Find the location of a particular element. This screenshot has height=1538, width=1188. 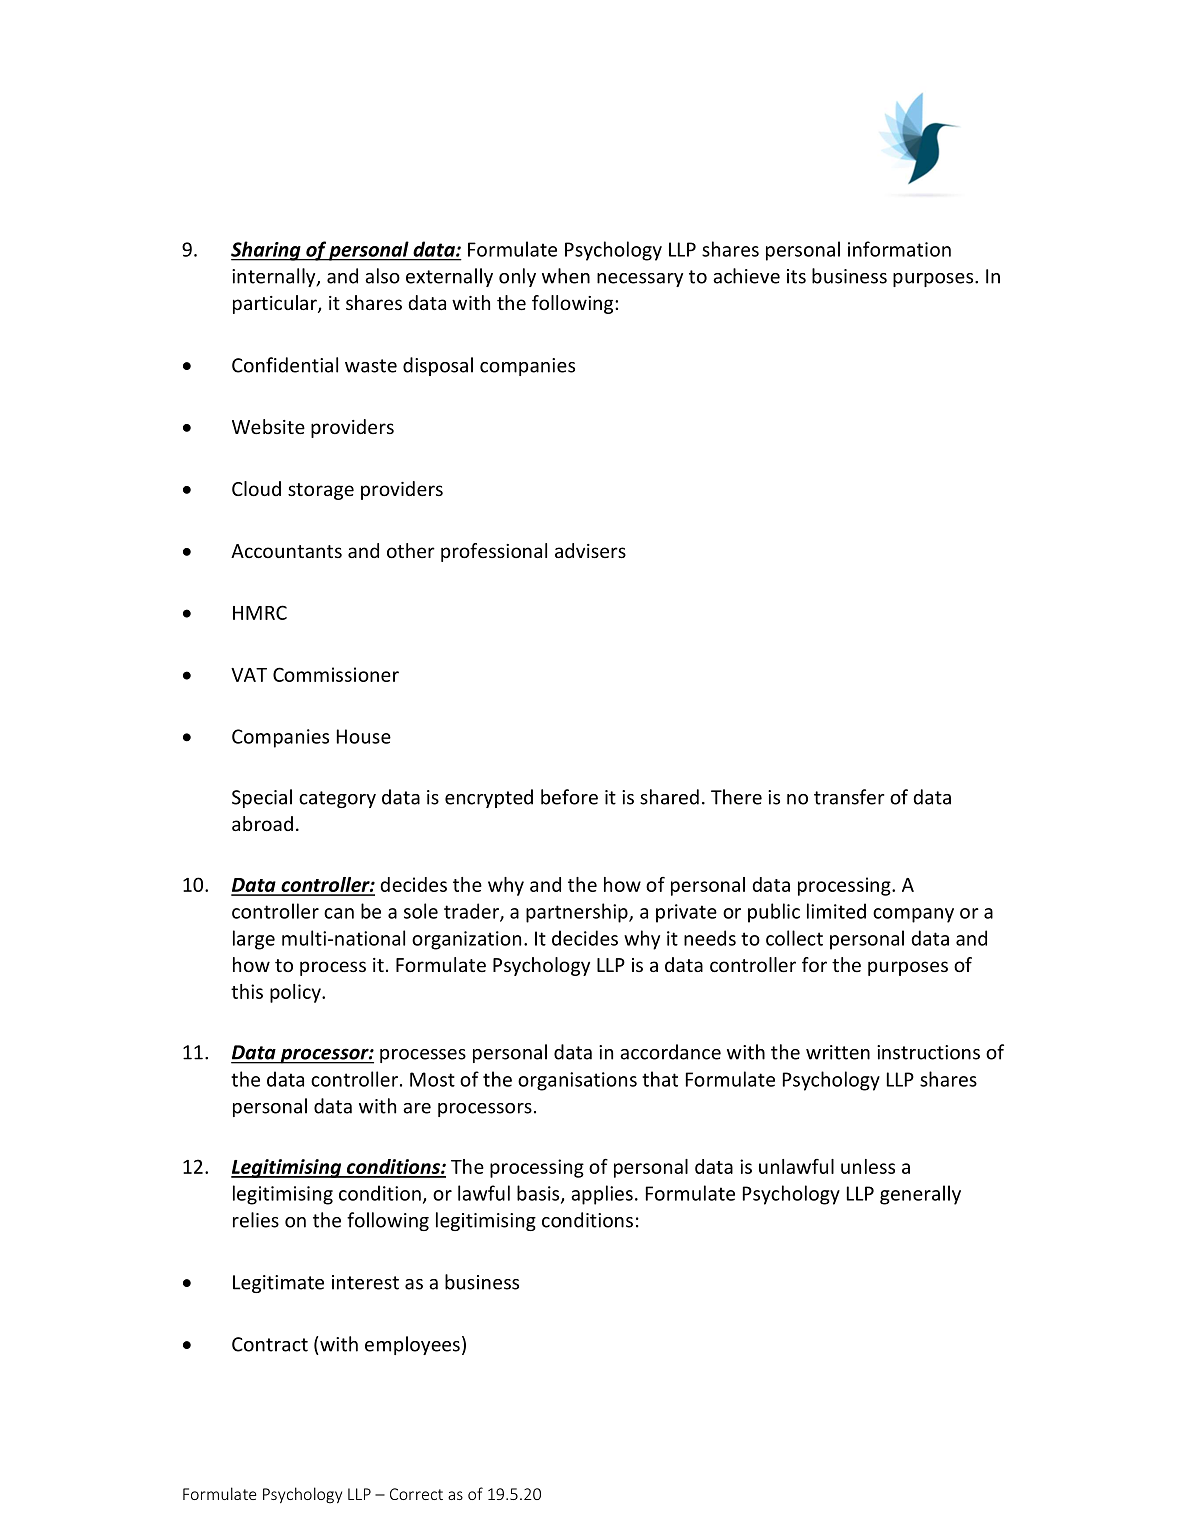

also is located at coordinates (382, 276).
